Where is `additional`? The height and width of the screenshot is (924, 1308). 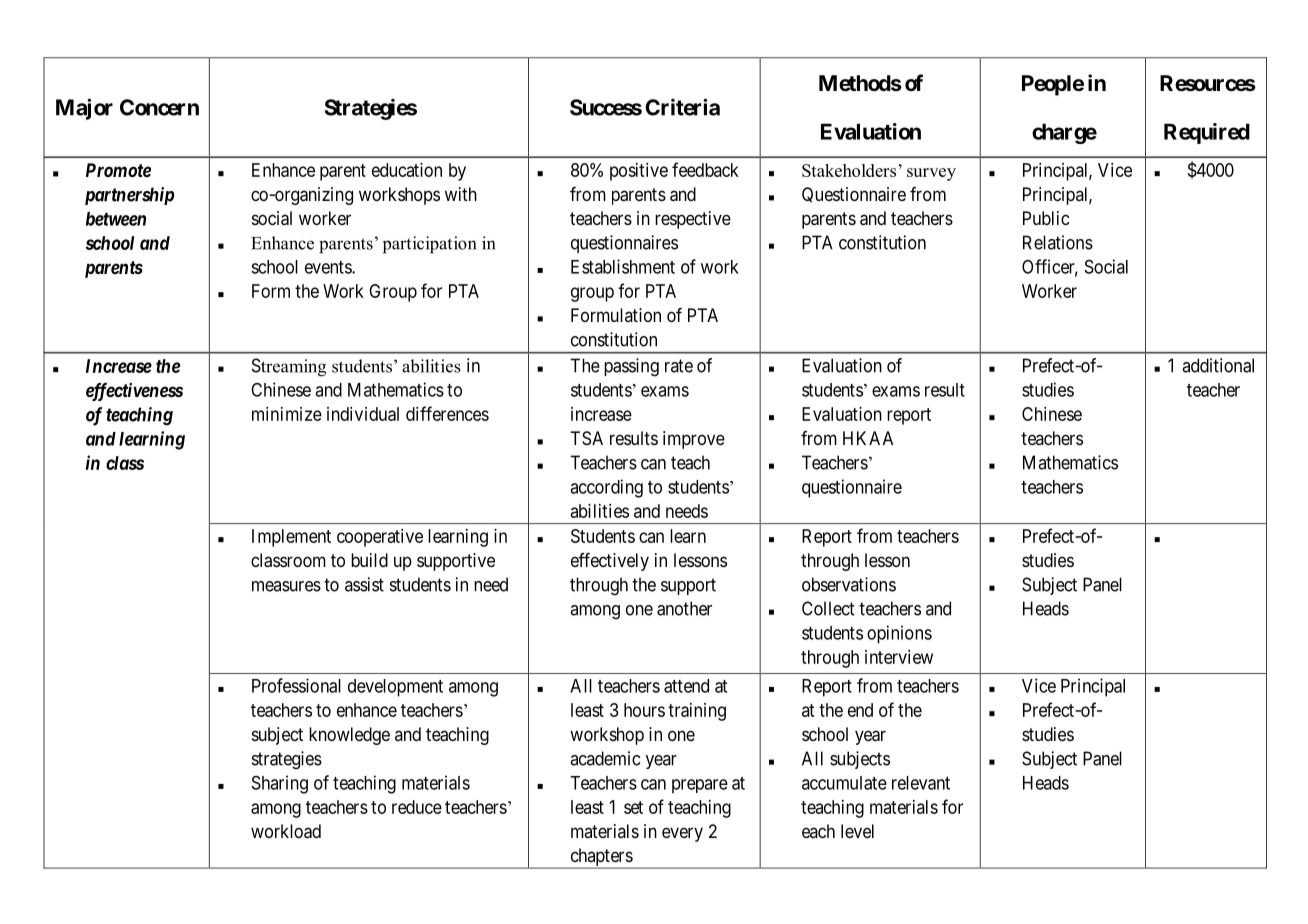
additional is located at coordinates (1218, 365).
